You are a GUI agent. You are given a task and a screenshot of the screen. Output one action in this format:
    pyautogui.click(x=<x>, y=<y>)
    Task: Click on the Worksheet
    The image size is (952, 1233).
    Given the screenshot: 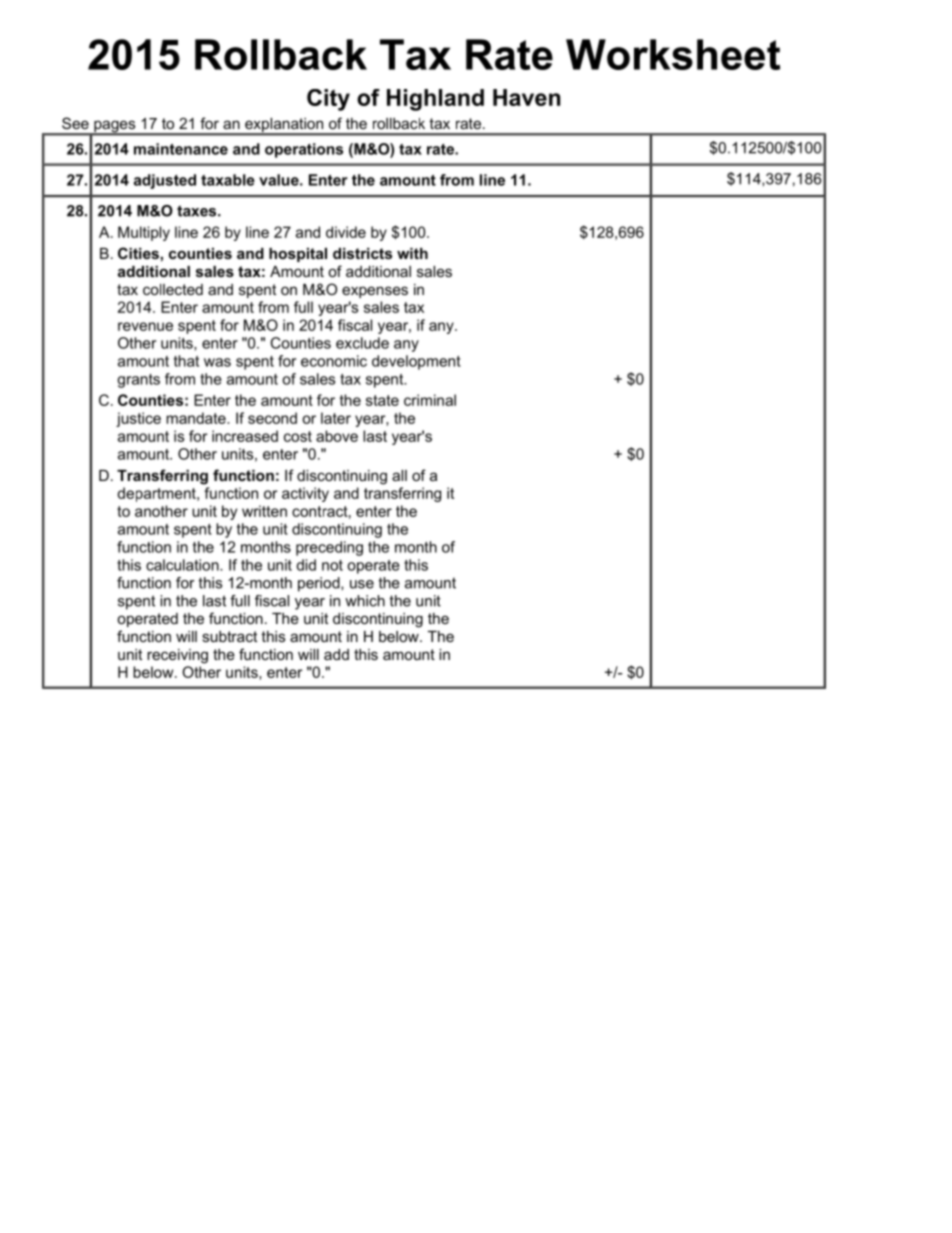 What is the action you would take?
    pyautogui.click(x=673, y=54)
